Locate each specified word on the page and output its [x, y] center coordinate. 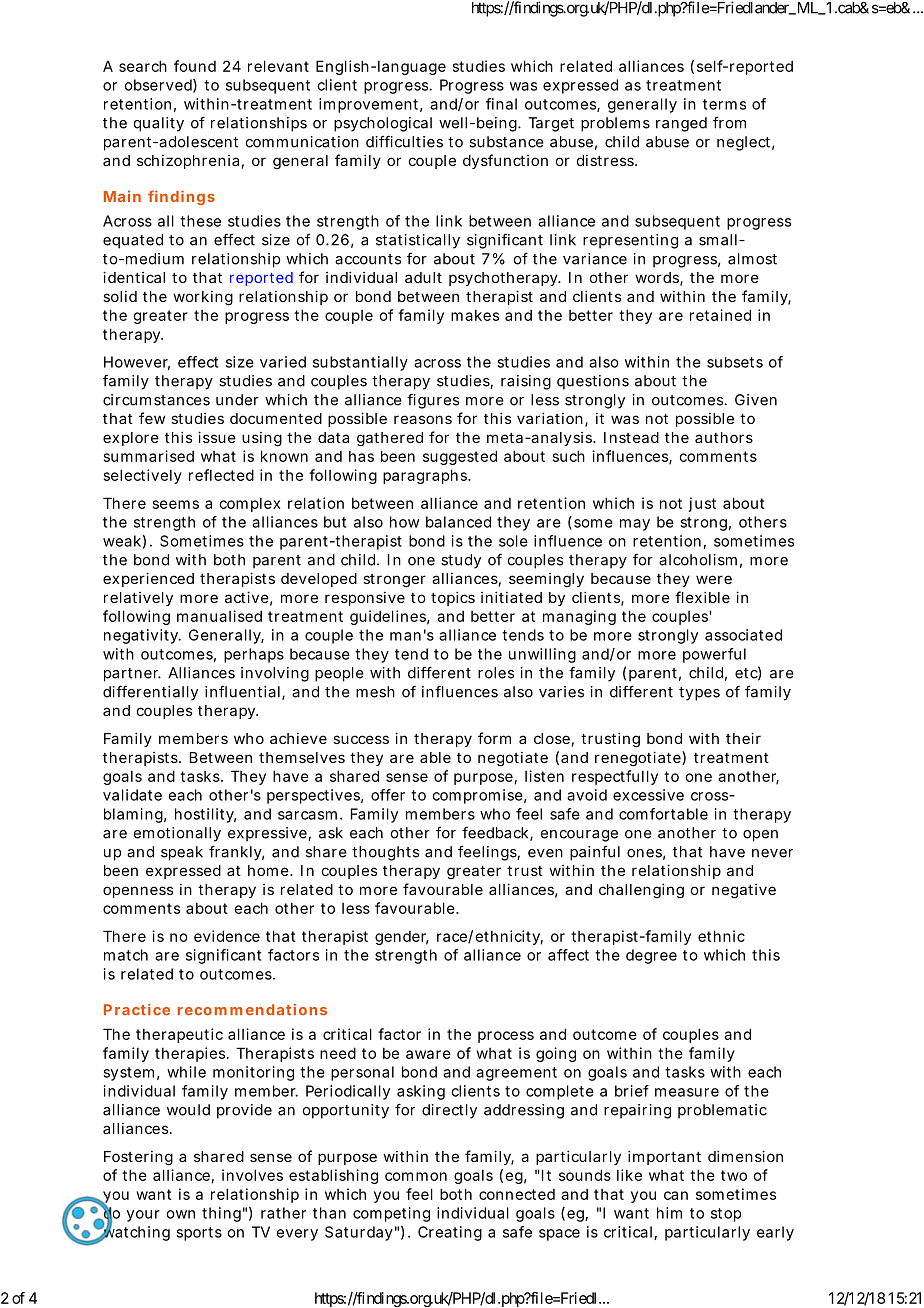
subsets [735, 362]
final [501, 104]
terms [724, 104]
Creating [450, 1233]
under [237, 400]
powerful [714, 655]
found [195, 66]
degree [651, 956]
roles [496, 673]
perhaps [254, 655]
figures [433, 401]
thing [221, 1214]
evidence [227, 936]
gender [402, 938]
